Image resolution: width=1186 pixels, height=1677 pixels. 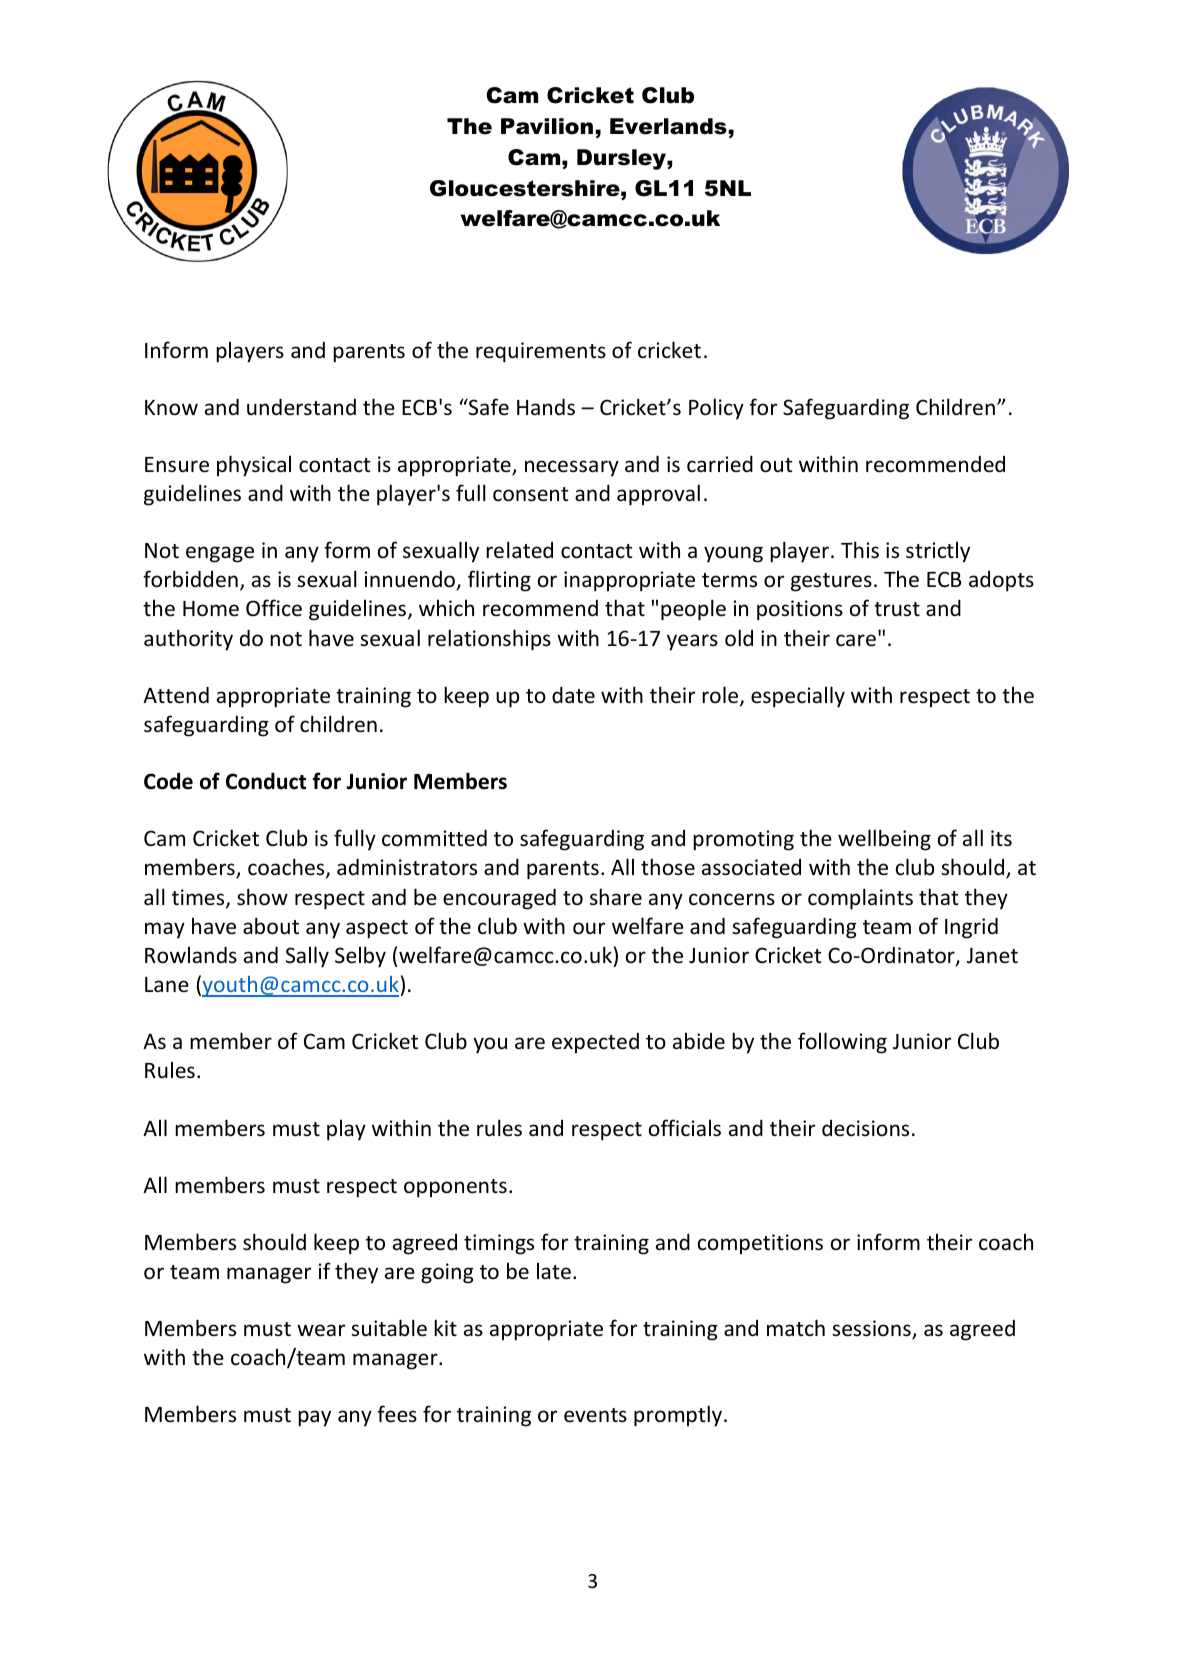 What do you see at coordinates (266, 781) in the screenshot?
I see `Conduct` at bounding box center [266, 781].
